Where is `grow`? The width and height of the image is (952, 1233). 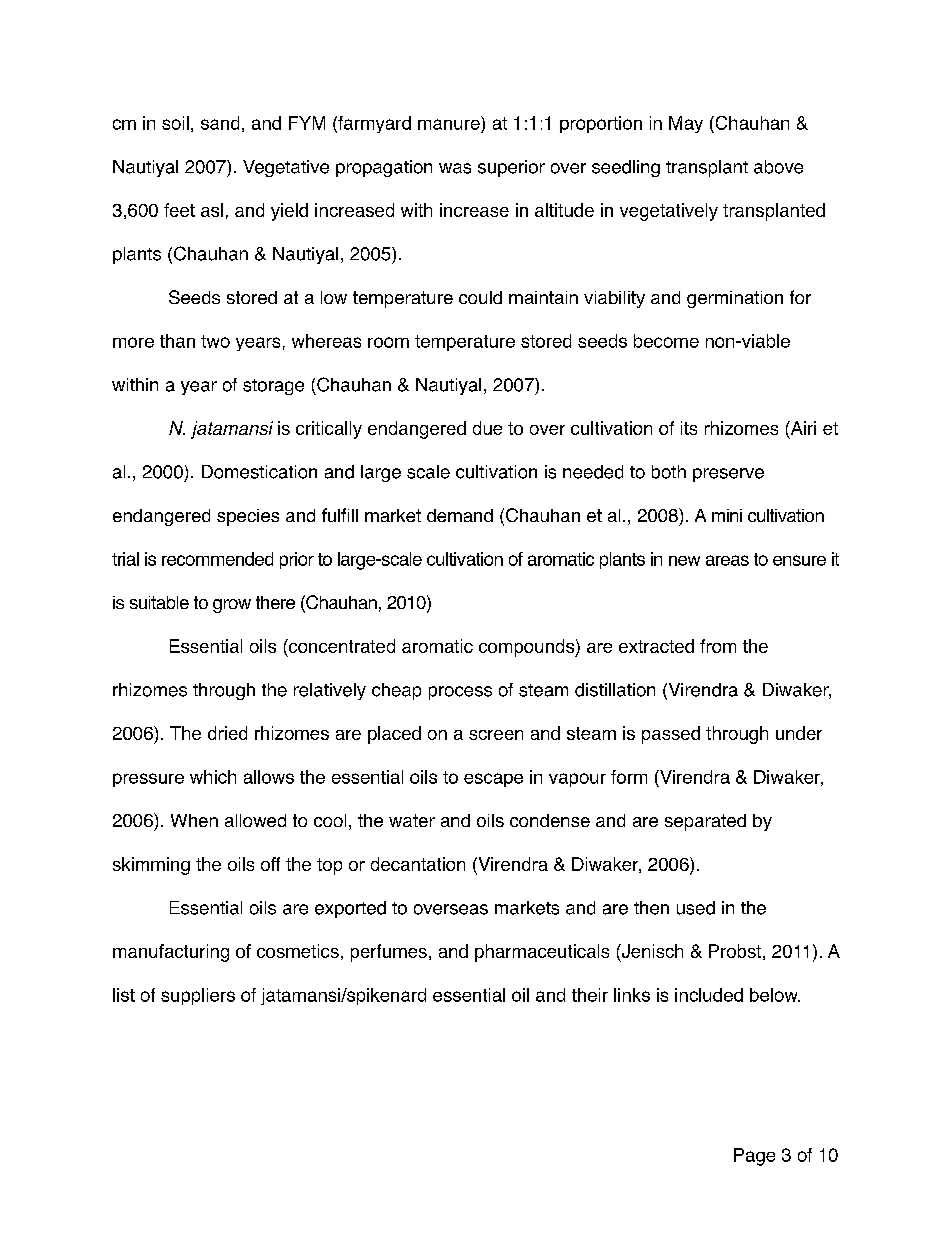
grow is located at coordinates (232, 606).
